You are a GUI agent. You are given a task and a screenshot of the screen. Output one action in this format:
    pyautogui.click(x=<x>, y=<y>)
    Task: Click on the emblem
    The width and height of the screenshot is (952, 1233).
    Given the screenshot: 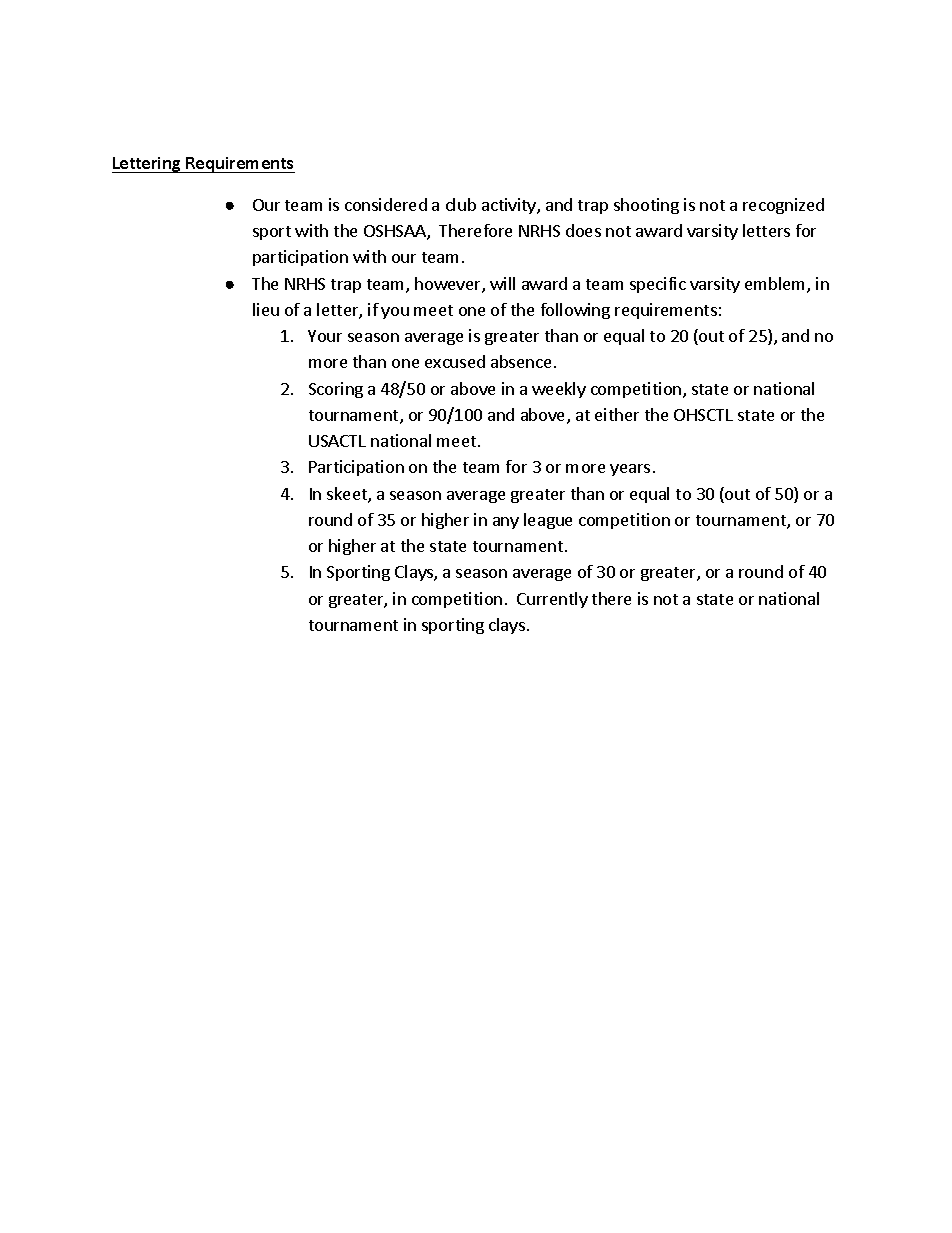 What is the action you would take?
    pyautogui.click(x=776, y=285)
